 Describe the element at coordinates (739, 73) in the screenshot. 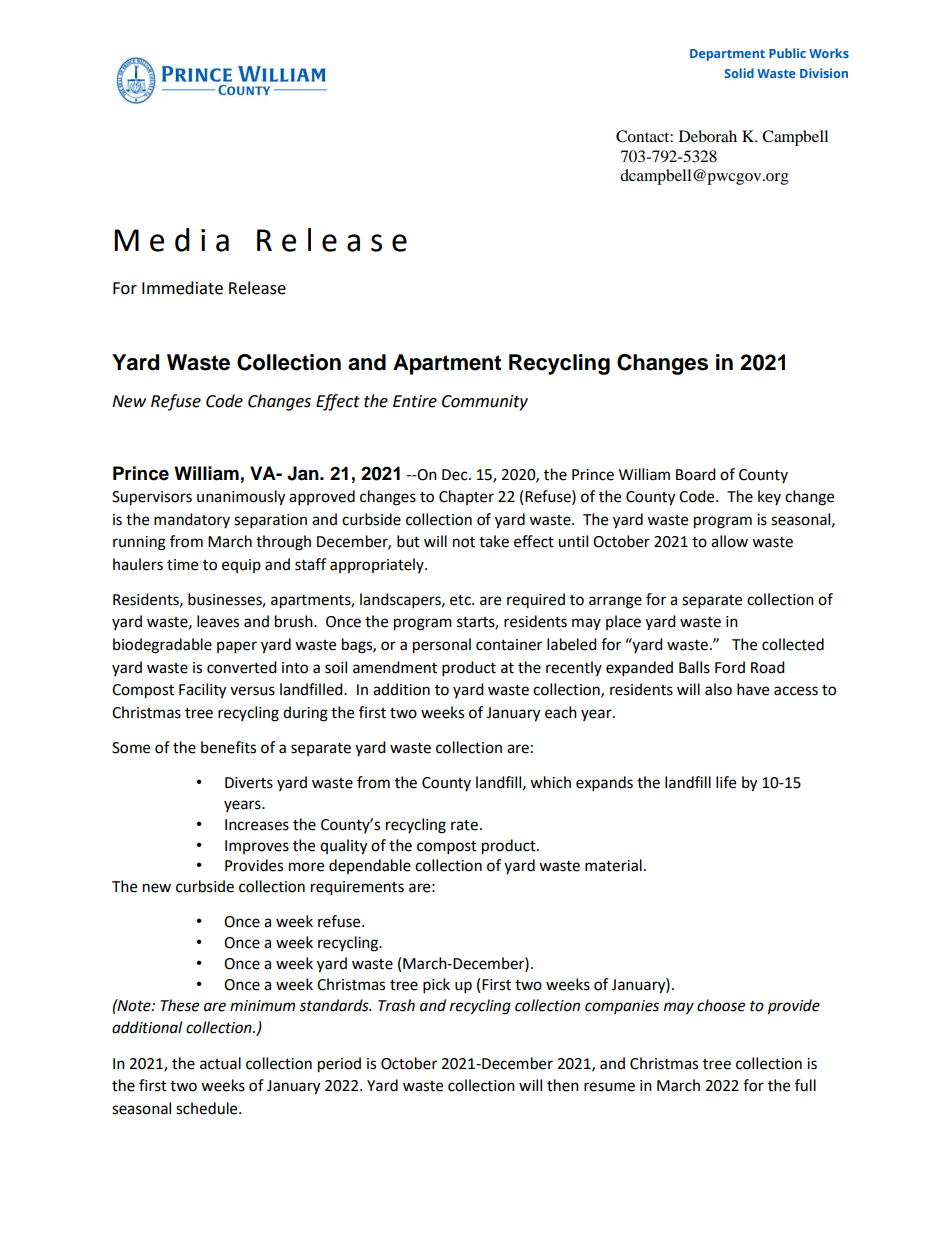

I see `Solid` at that location.
